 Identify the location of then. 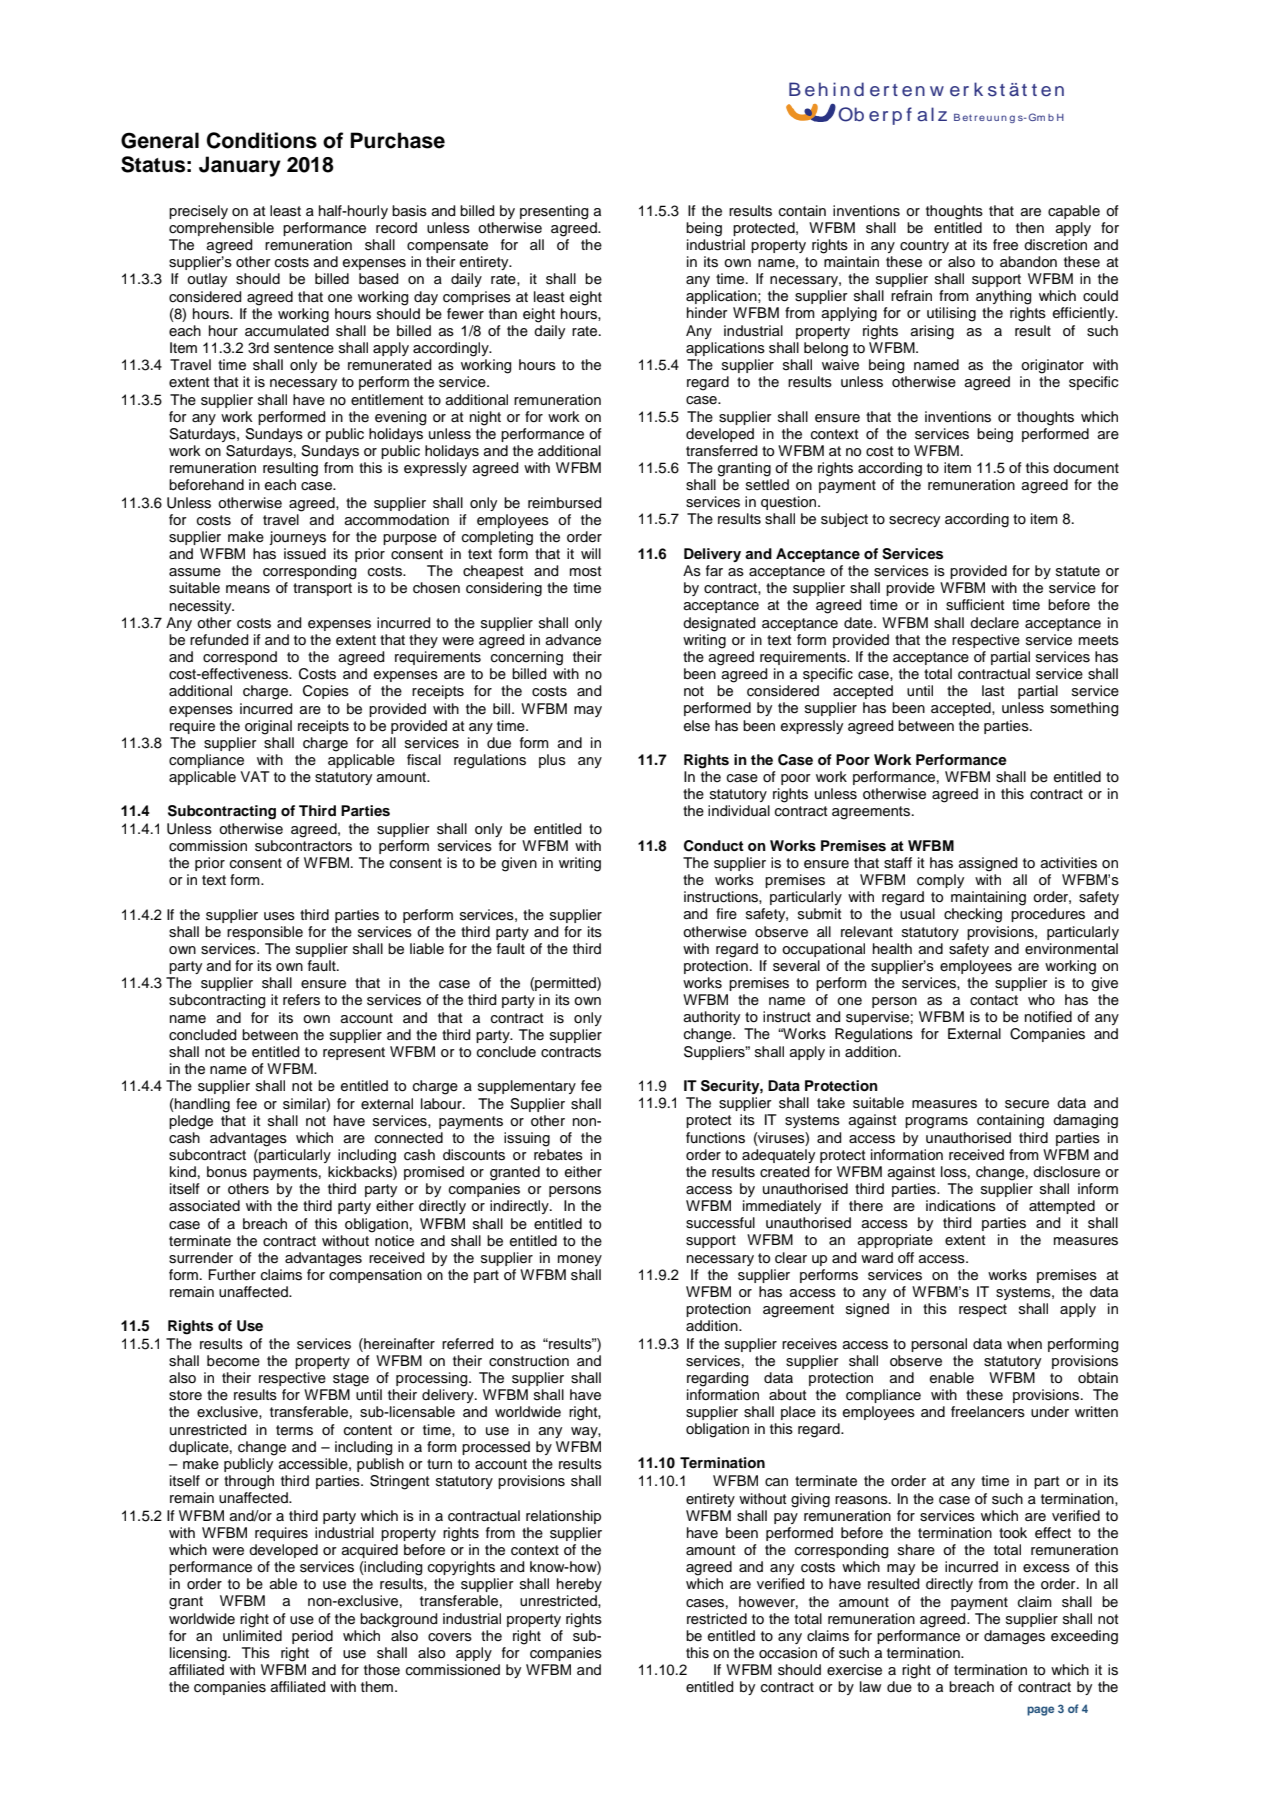
(1030, 227).
